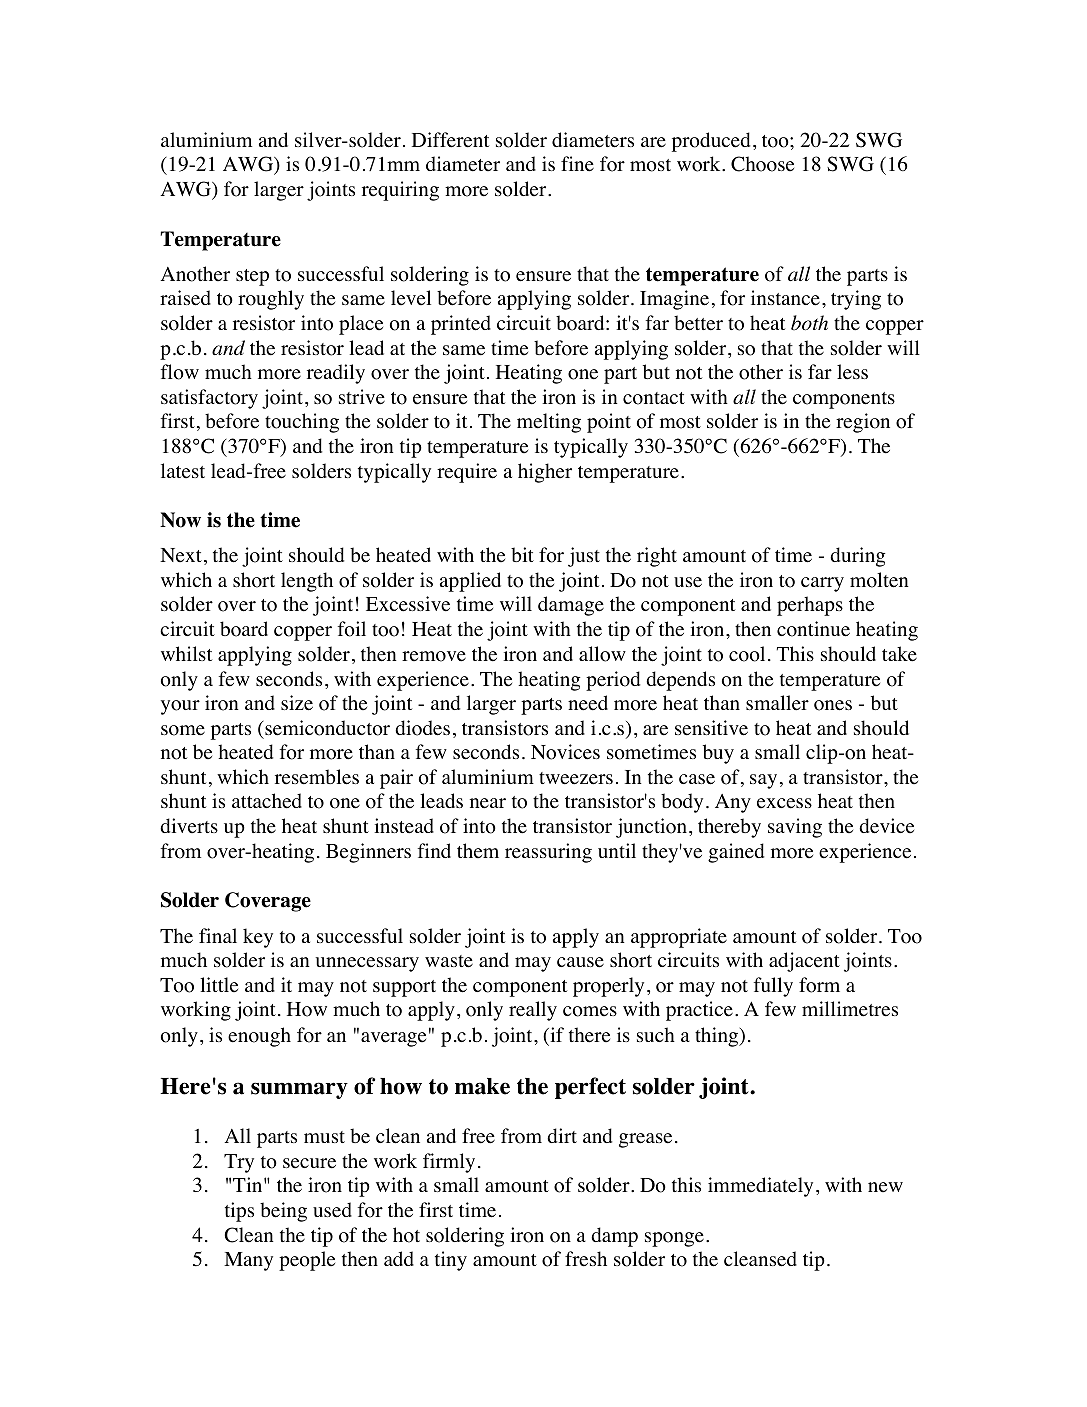 The width and height of the image is (1087, 1407). I want to click on fine, so click(577, 164).
